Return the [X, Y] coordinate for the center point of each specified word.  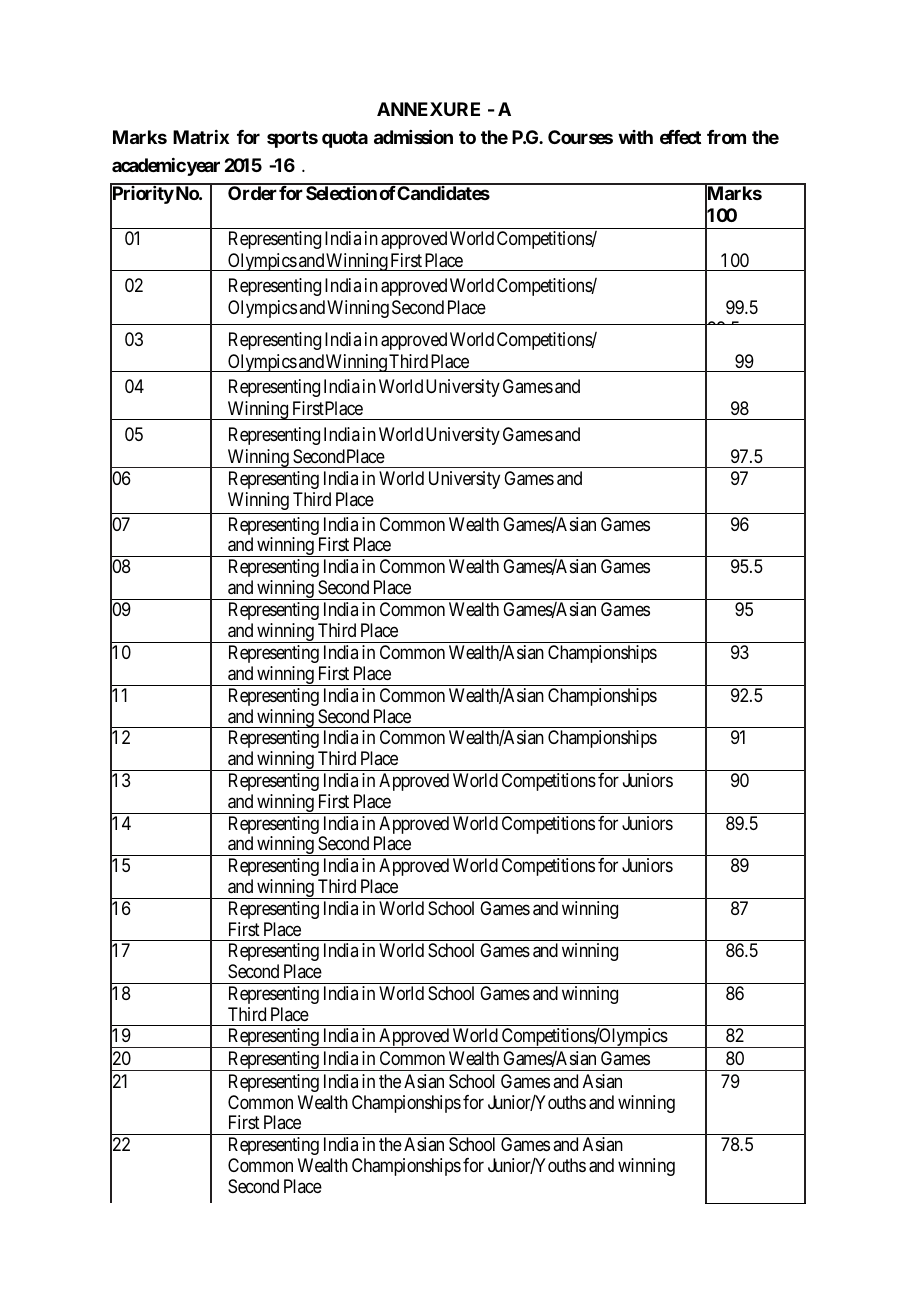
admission [413, 136]
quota [345, 139]
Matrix [201, 137]
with [635, 137]
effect [680, 137]
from [726, 137]
